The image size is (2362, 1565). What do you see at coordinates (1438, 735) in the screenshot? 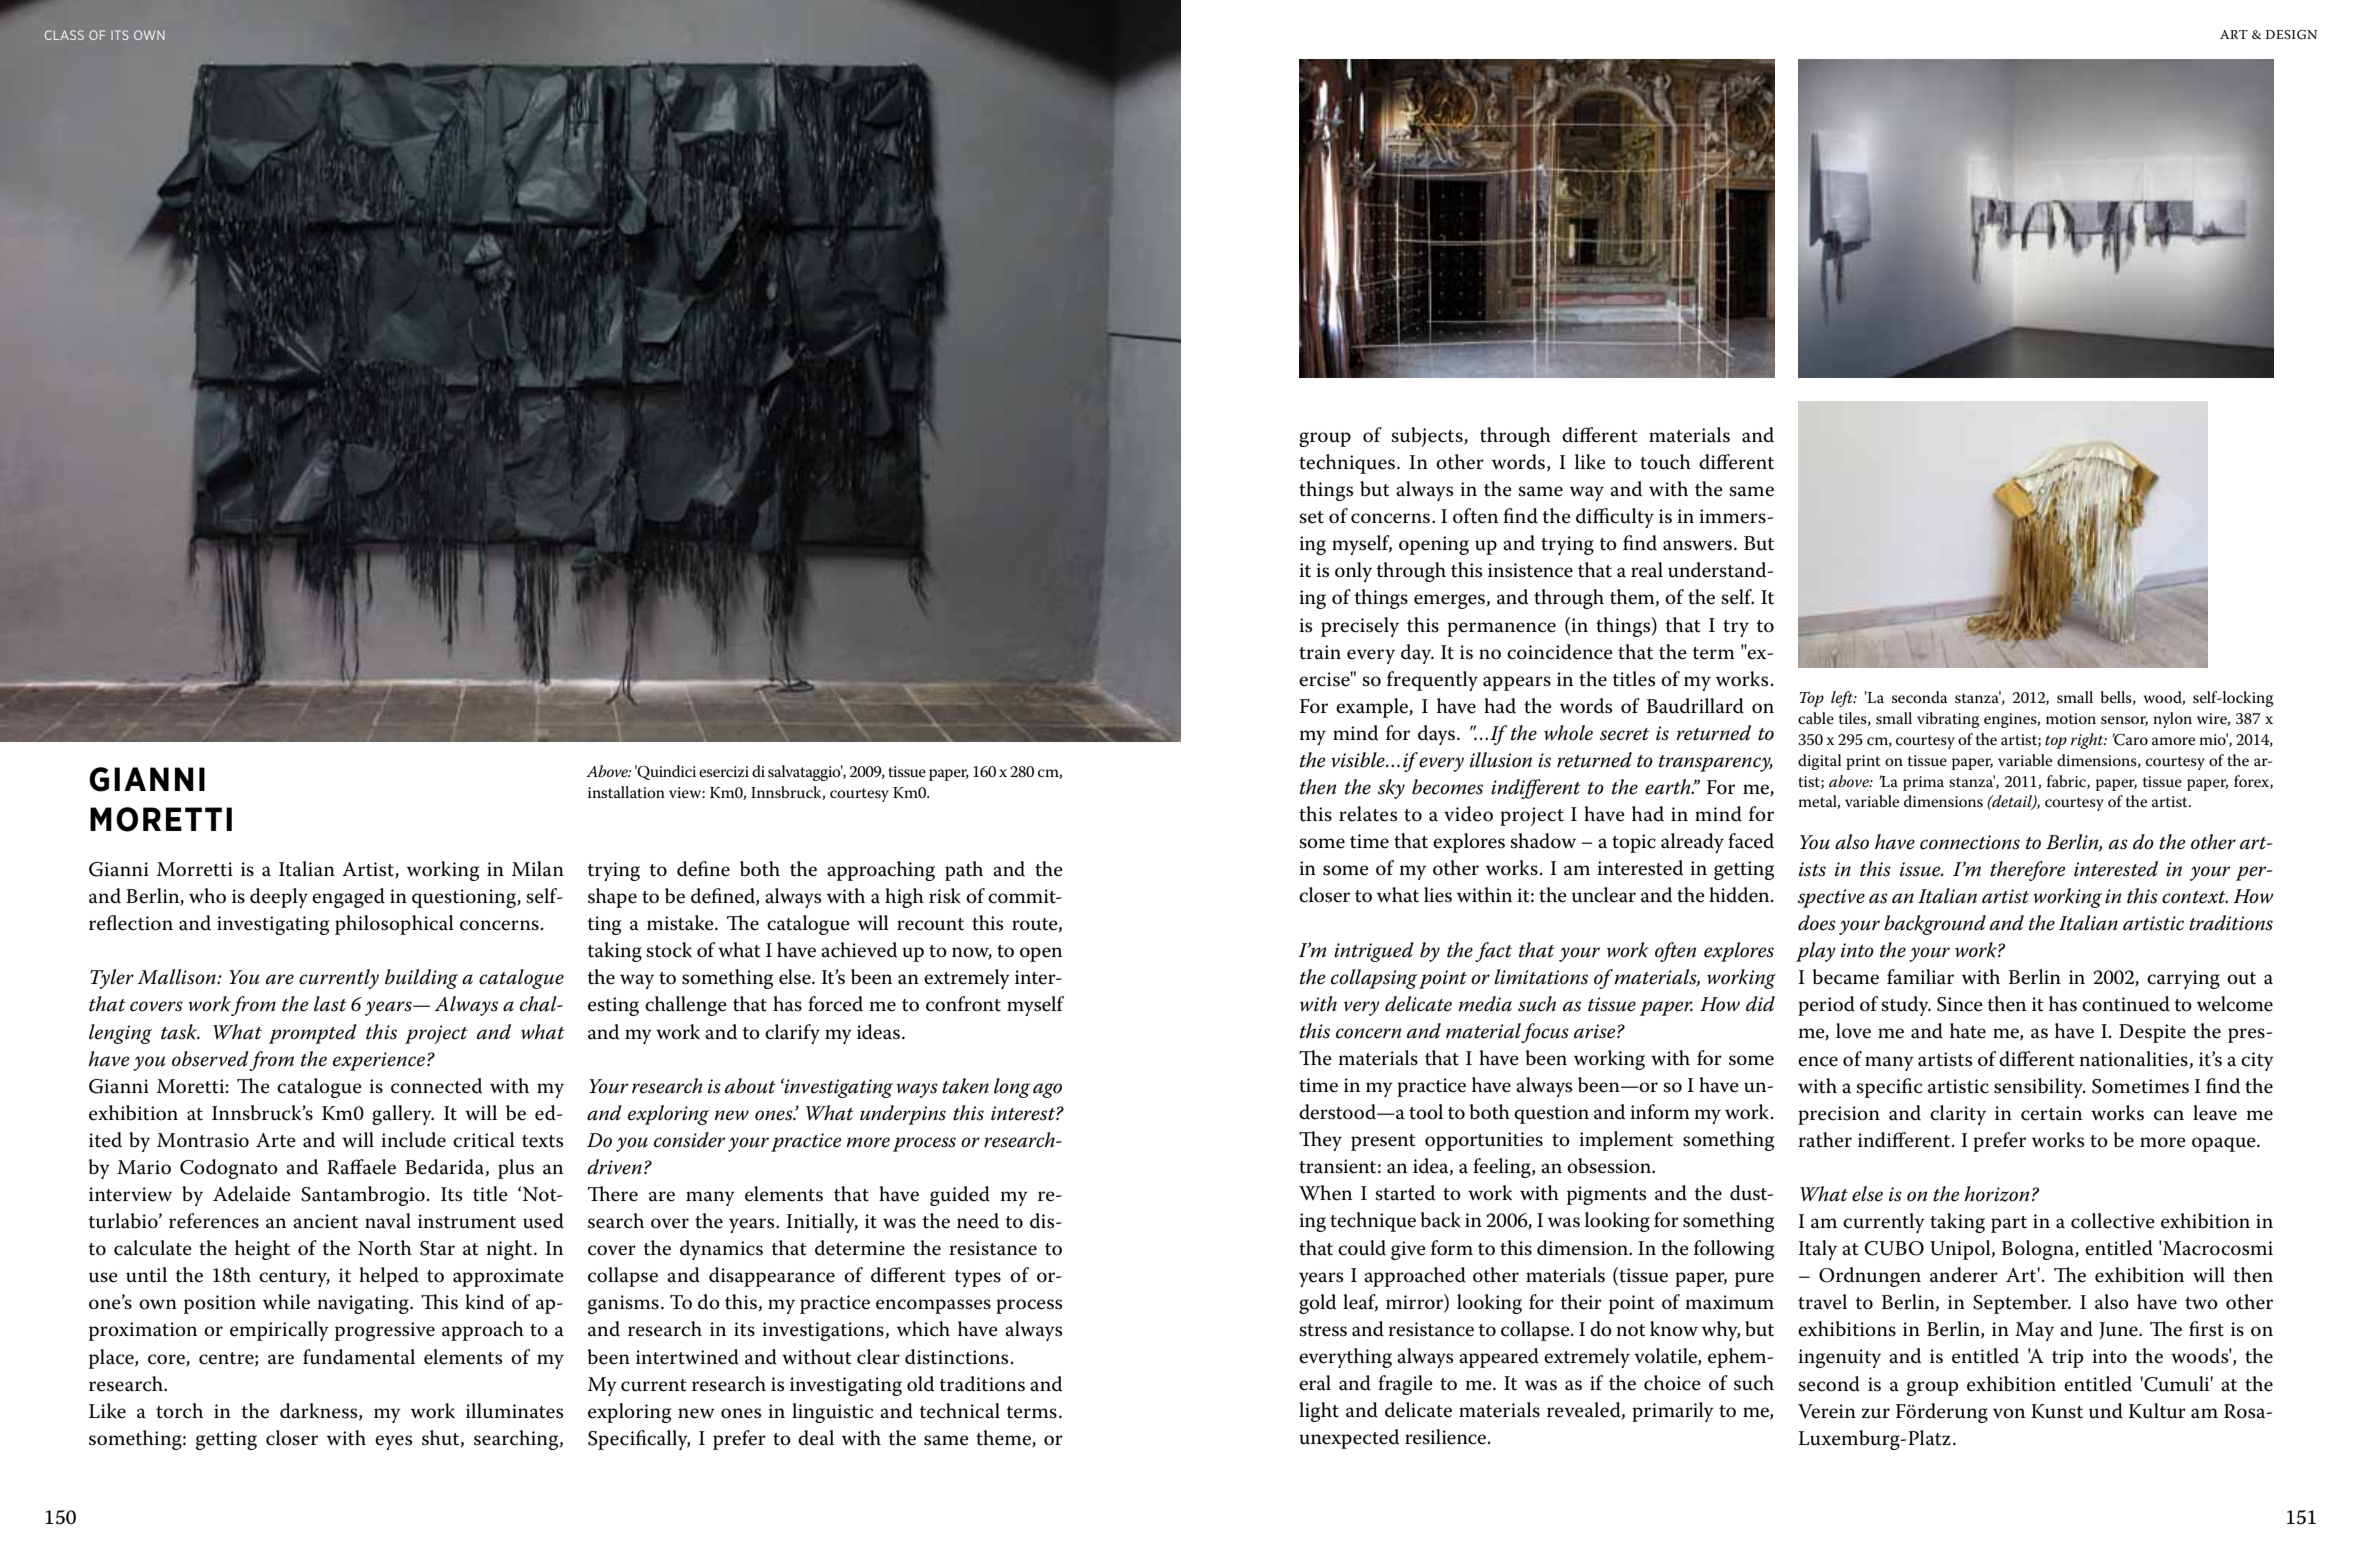
I see `days` at bounding box center [1438, 735].
